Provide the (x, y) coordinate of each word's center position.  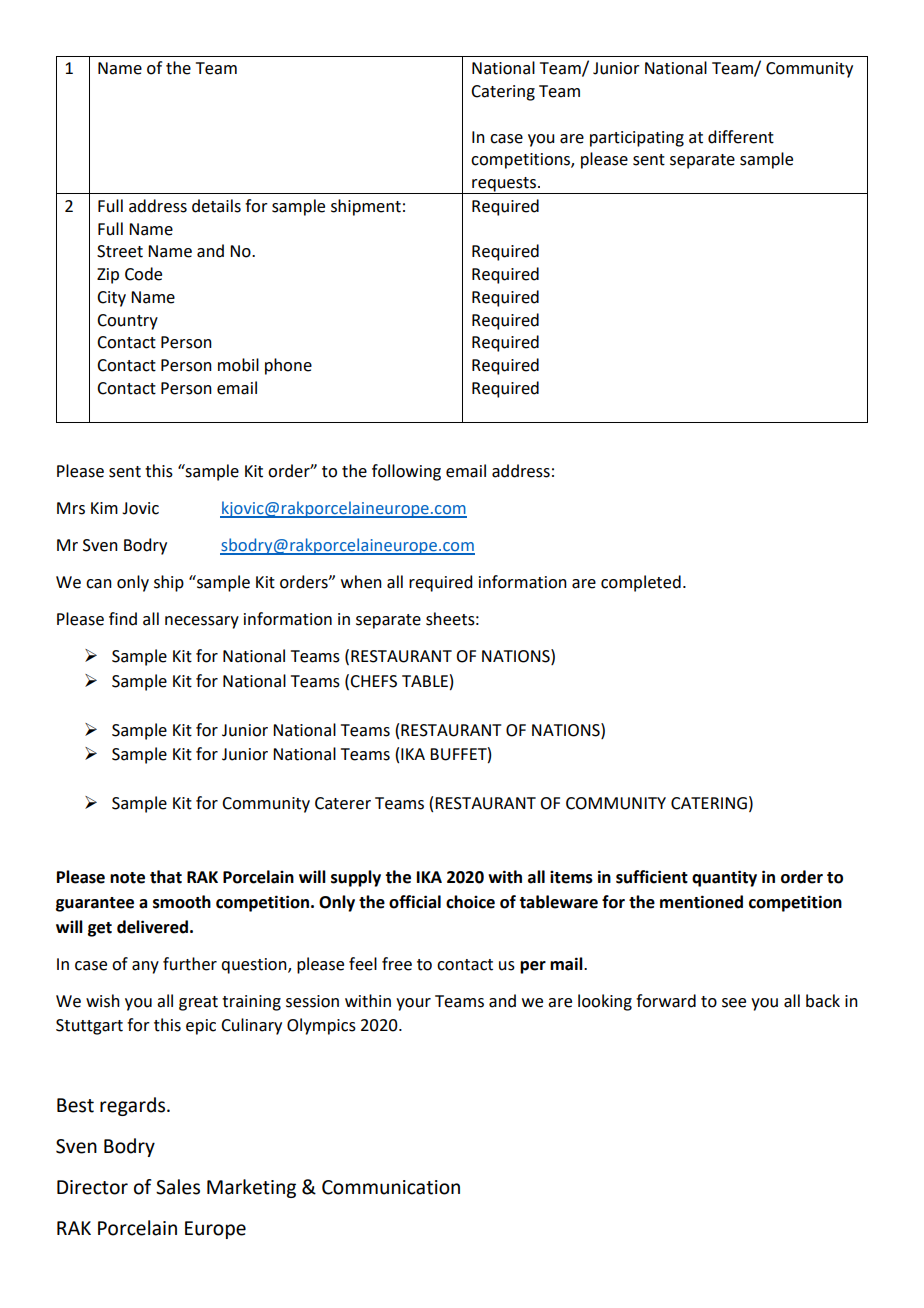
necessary (202, 622)
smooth (182, 902)
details (216, 206)
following (406, 472)
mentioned (701, 902)
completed (641, 583)
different (741, 137)
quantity (724, 878)
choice (470, 902)
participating (637, 139)
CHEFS (373, 681)
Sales (178, 1187)
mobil (238, 365)
